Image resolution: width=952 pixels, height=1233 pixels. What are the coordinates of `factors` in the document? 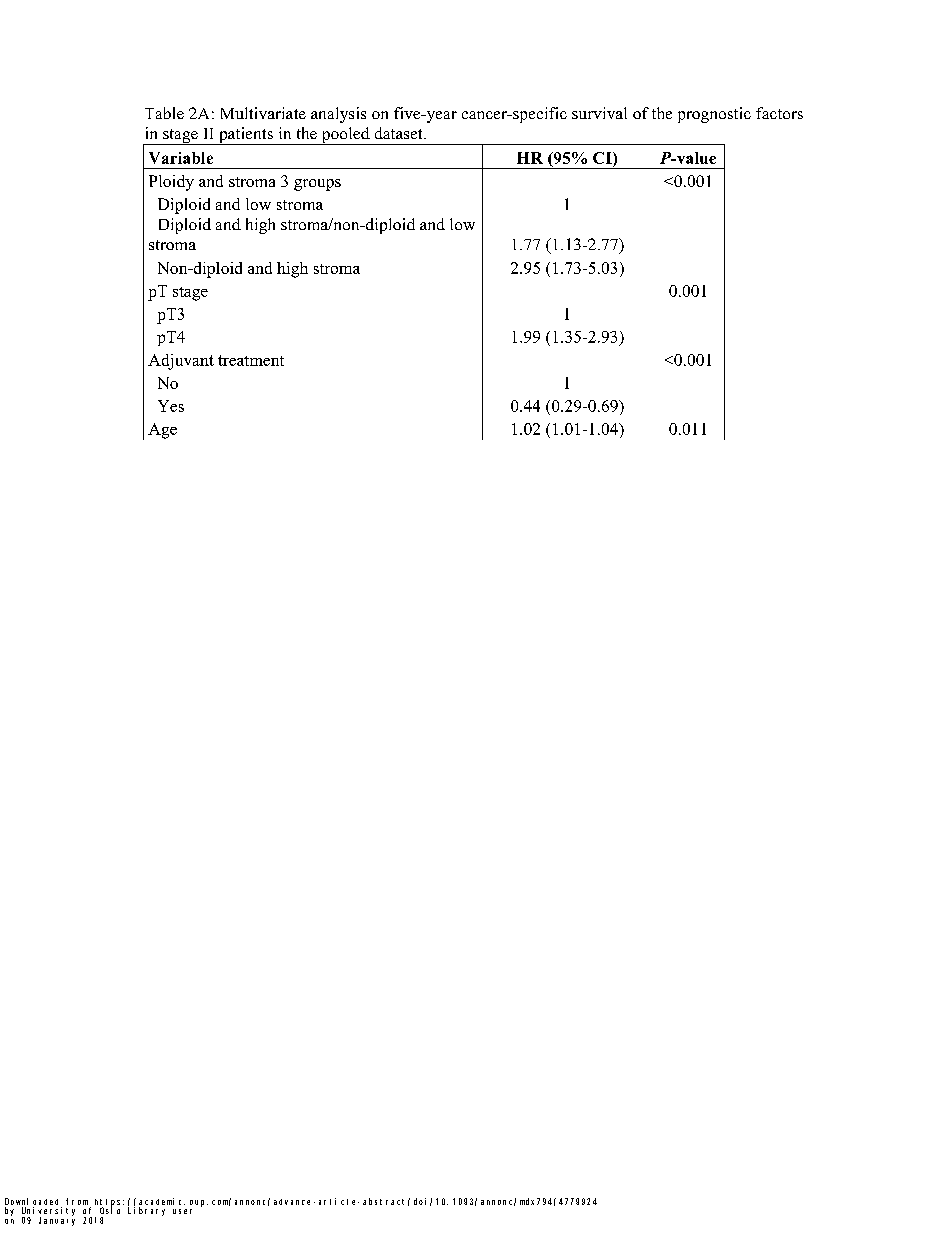 It's located at (779, 113).
